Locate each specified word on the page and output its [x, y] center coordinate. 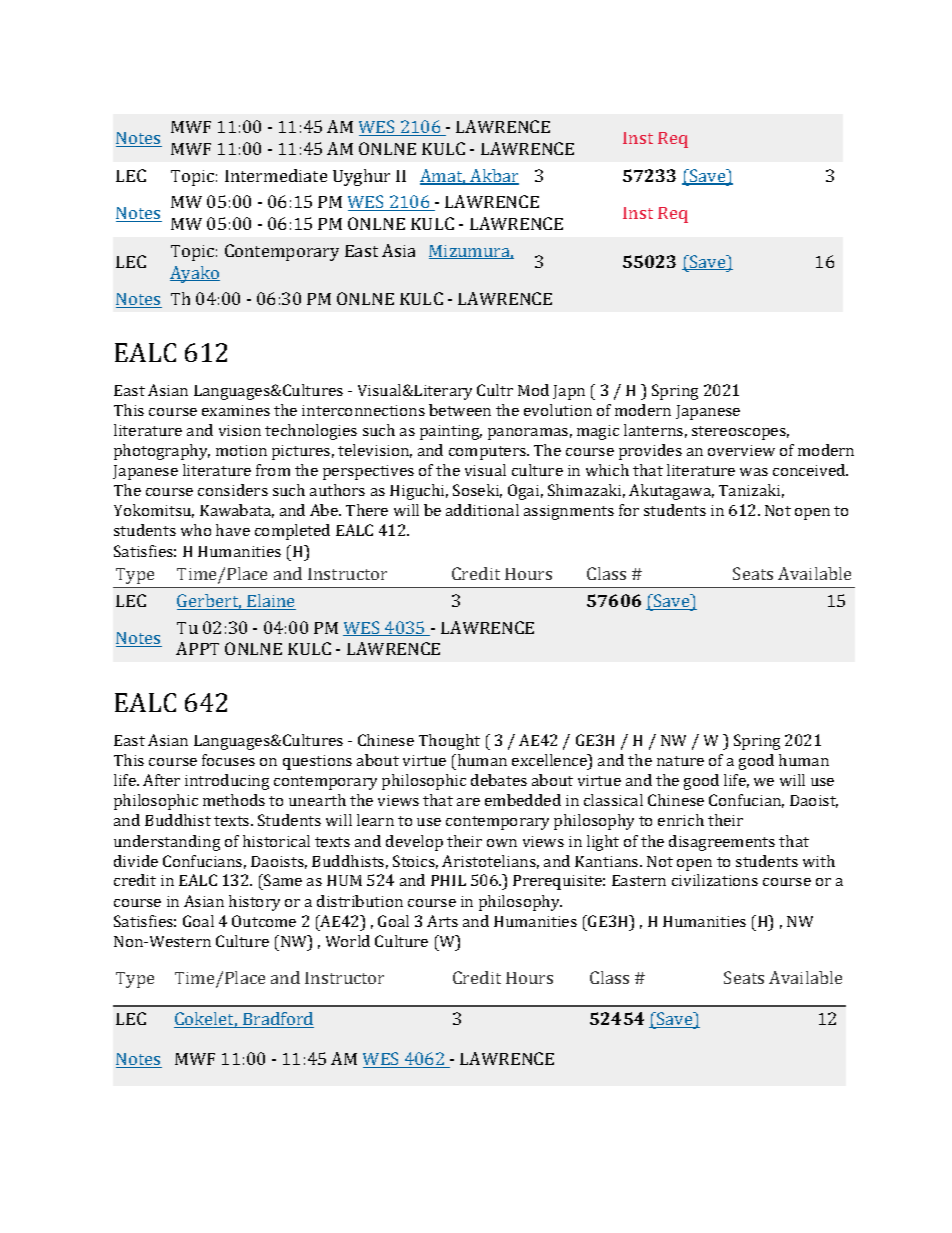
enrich [681, 820]
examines [236, 410]
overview [741, 450]
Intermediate [276, 175]
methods [234, 800]
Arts [442, 921]
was [754, 472]
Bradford [277, 1020]
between [460, 410]
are [468, 802]
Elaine [270, 602]
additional [482, 510]
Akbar [493, 177]
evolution [558, 410]
